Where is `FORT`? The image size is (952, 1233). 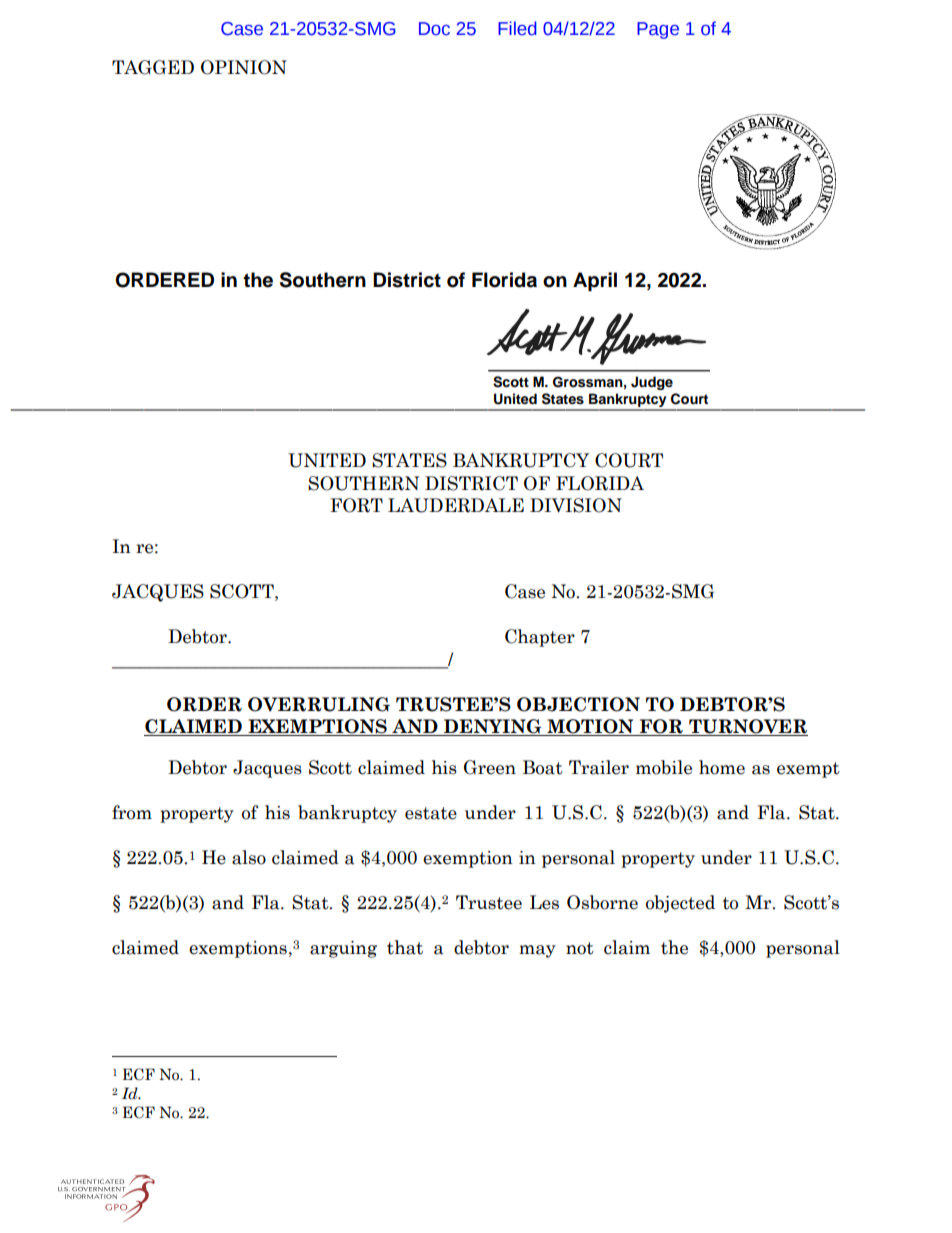 FORT is located at coordinates (356, 505).
